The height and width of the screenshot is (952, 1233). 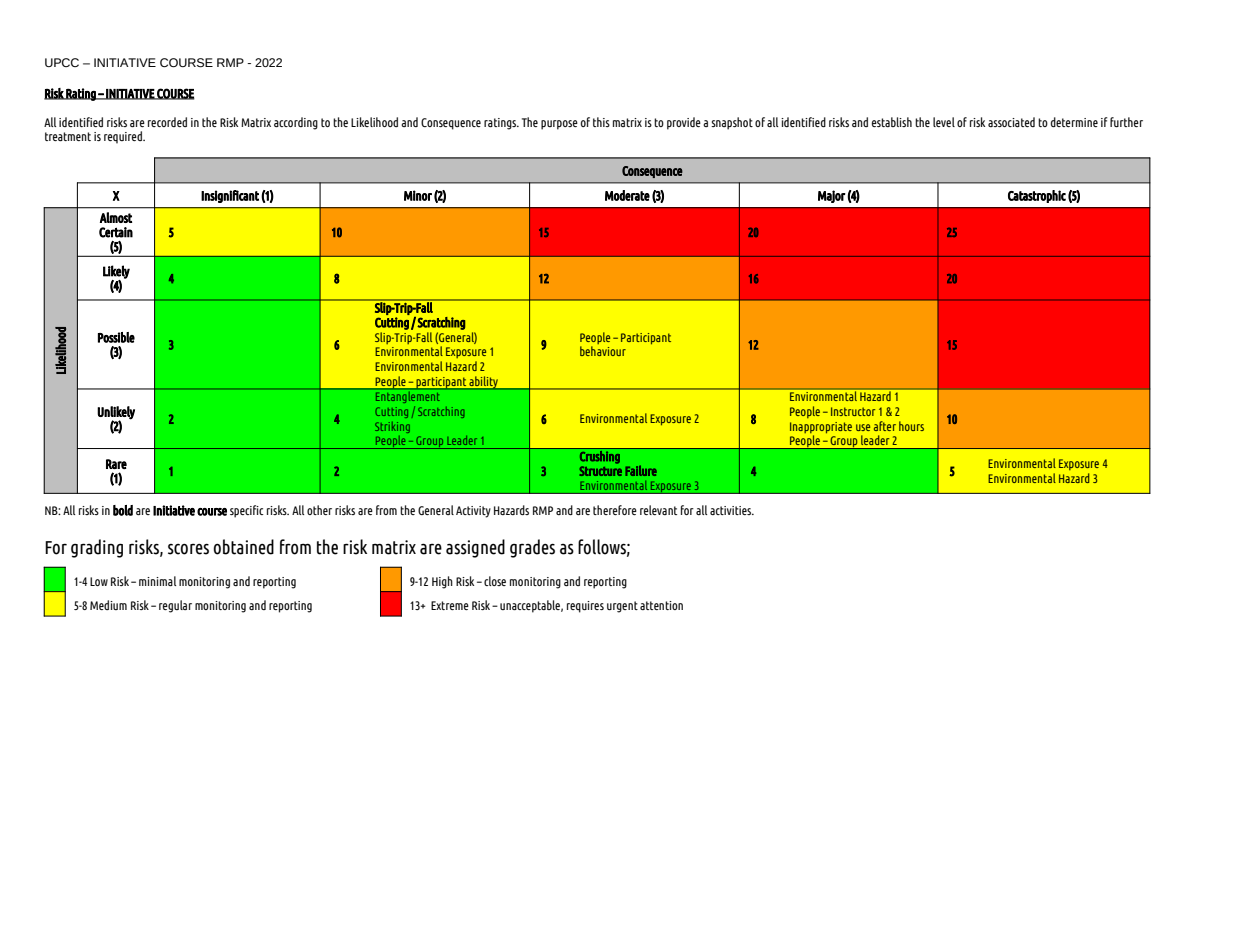 I want to click on purpose, so click(x=559, y=125).
